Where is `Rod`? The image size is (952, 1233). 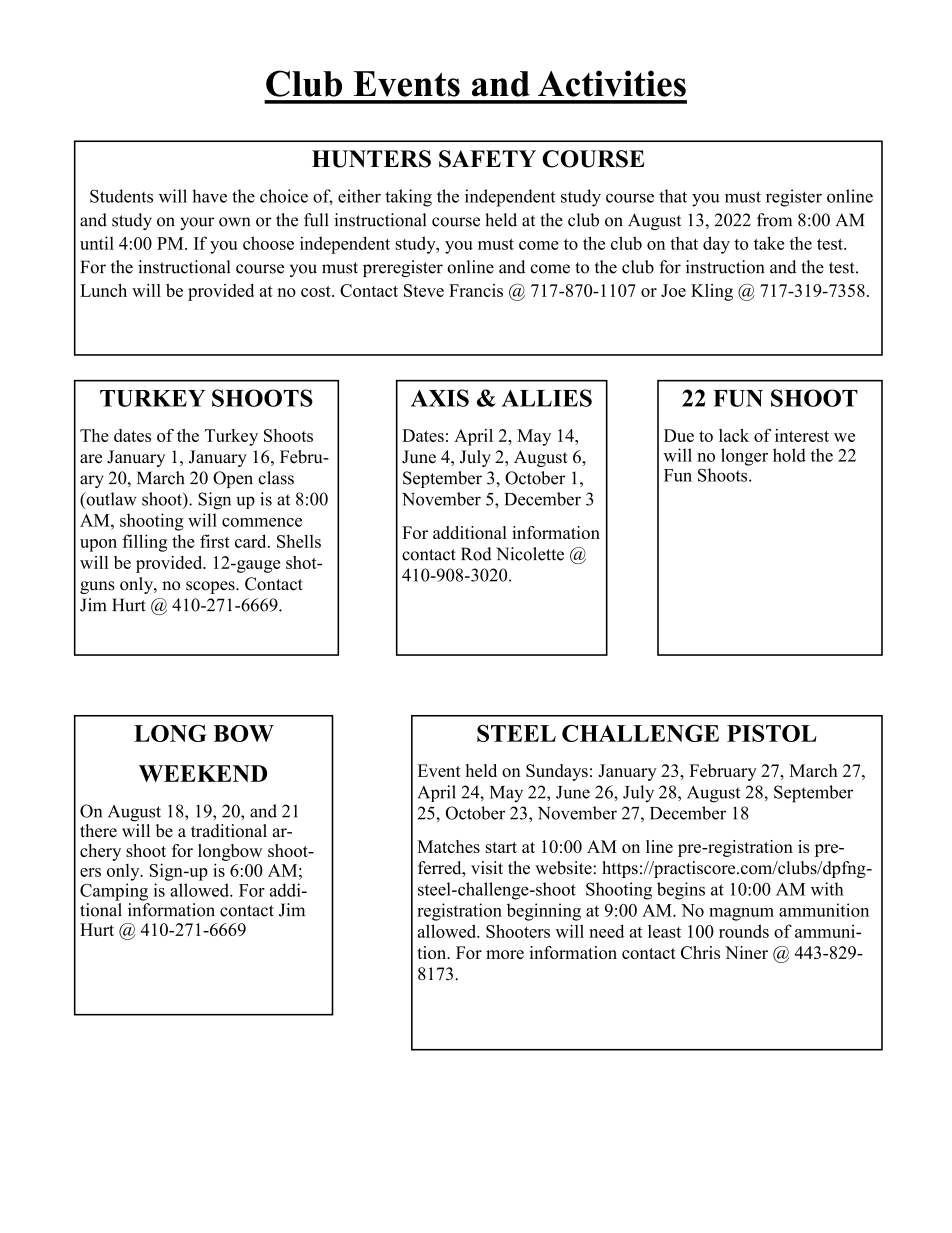
Rod is located at coordinates (476, 554).
